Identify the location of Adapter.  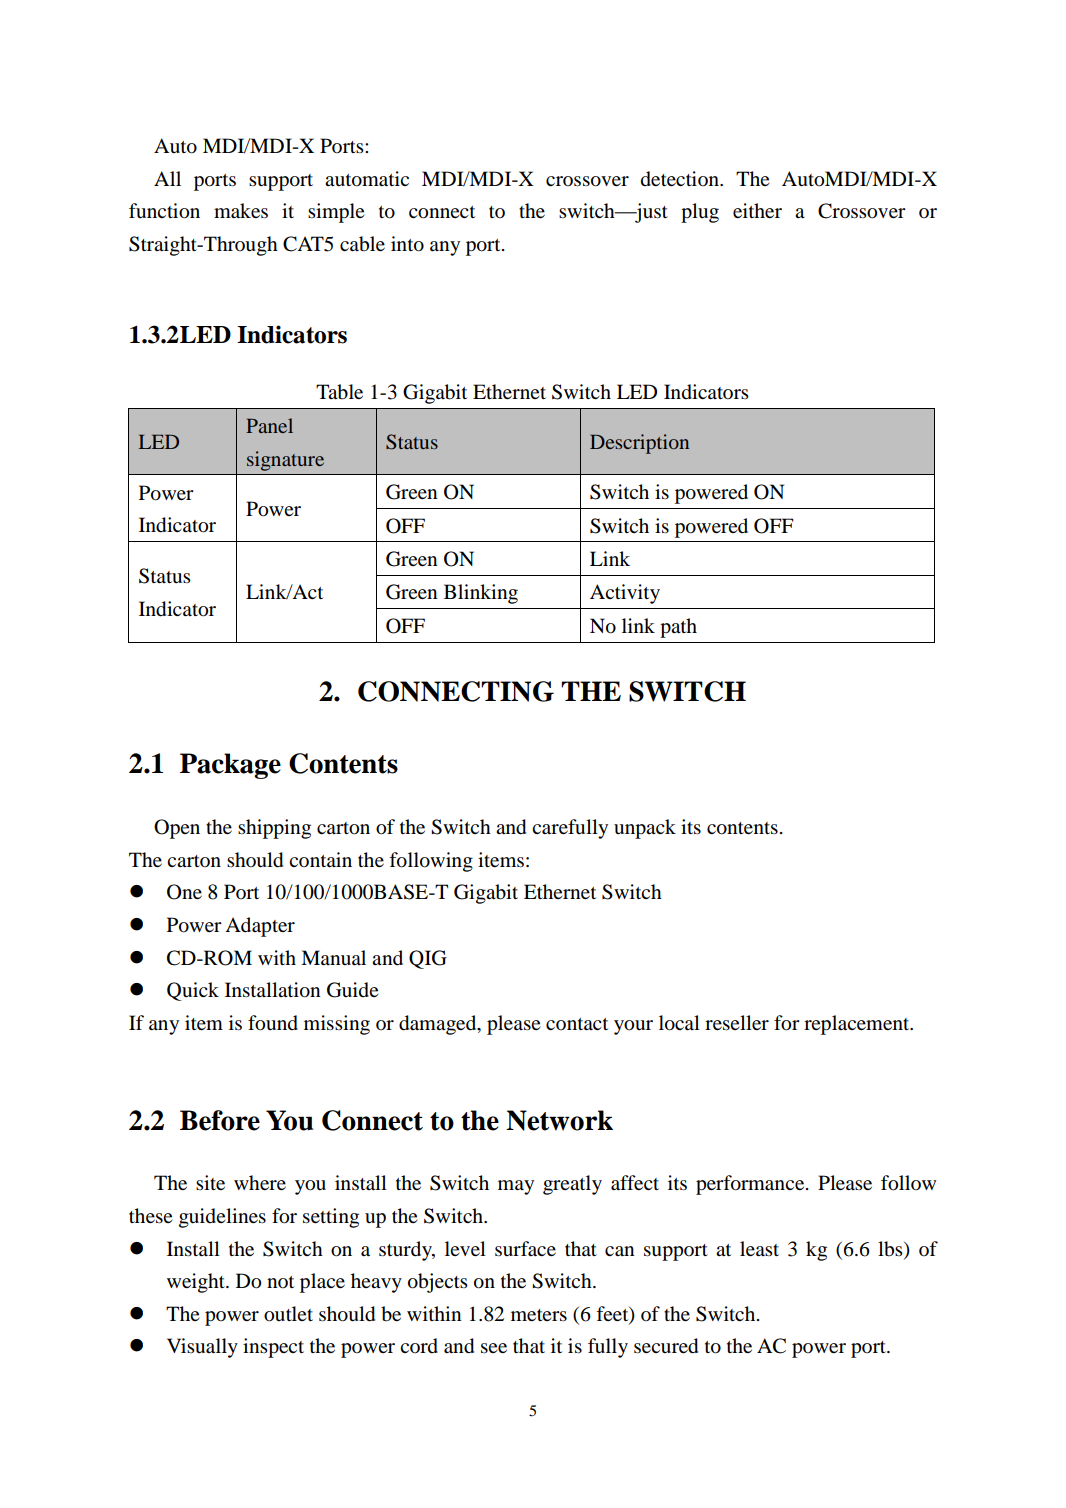
(260, 927).
